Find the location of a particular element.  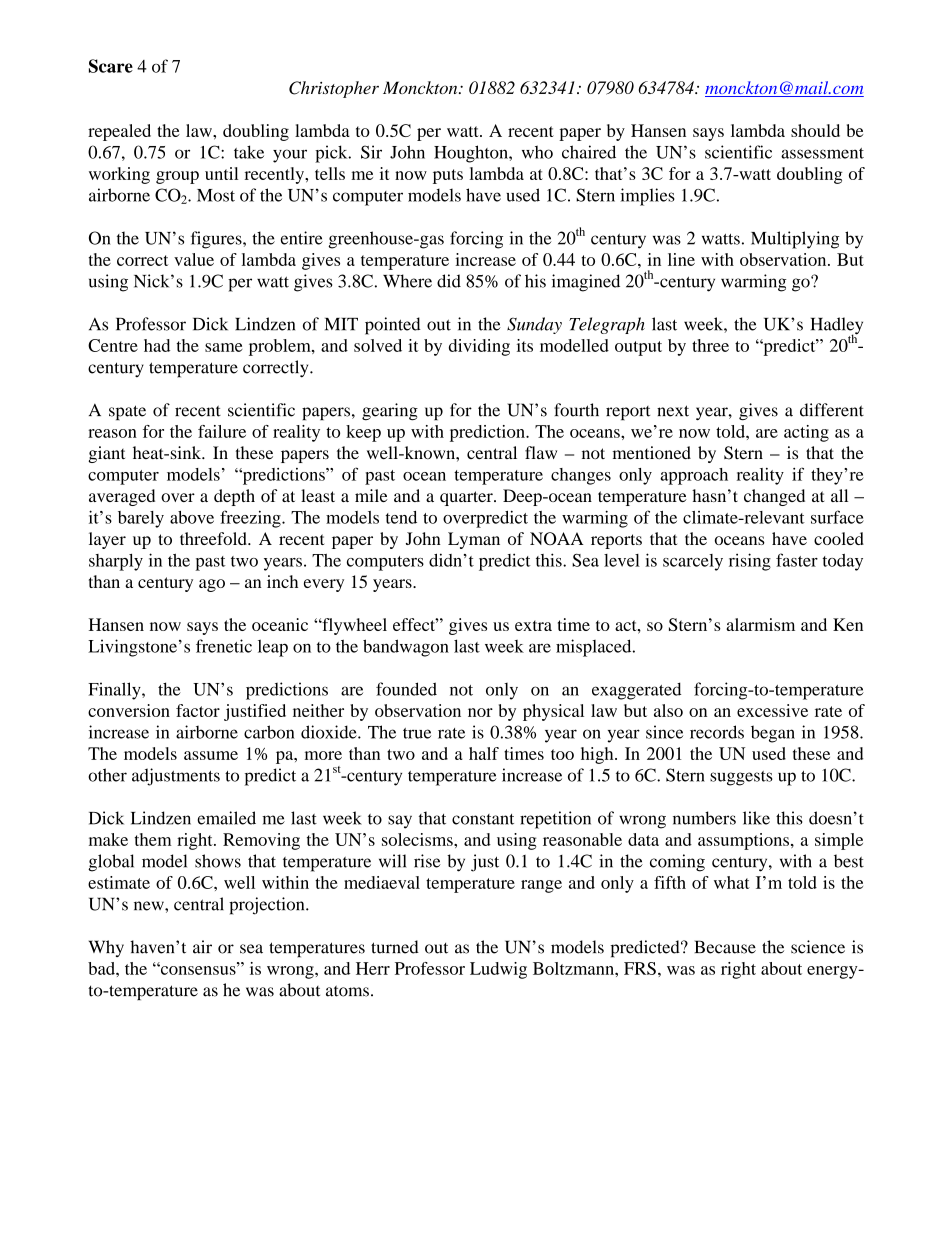

dividing is located at coordinates (479, 347).
